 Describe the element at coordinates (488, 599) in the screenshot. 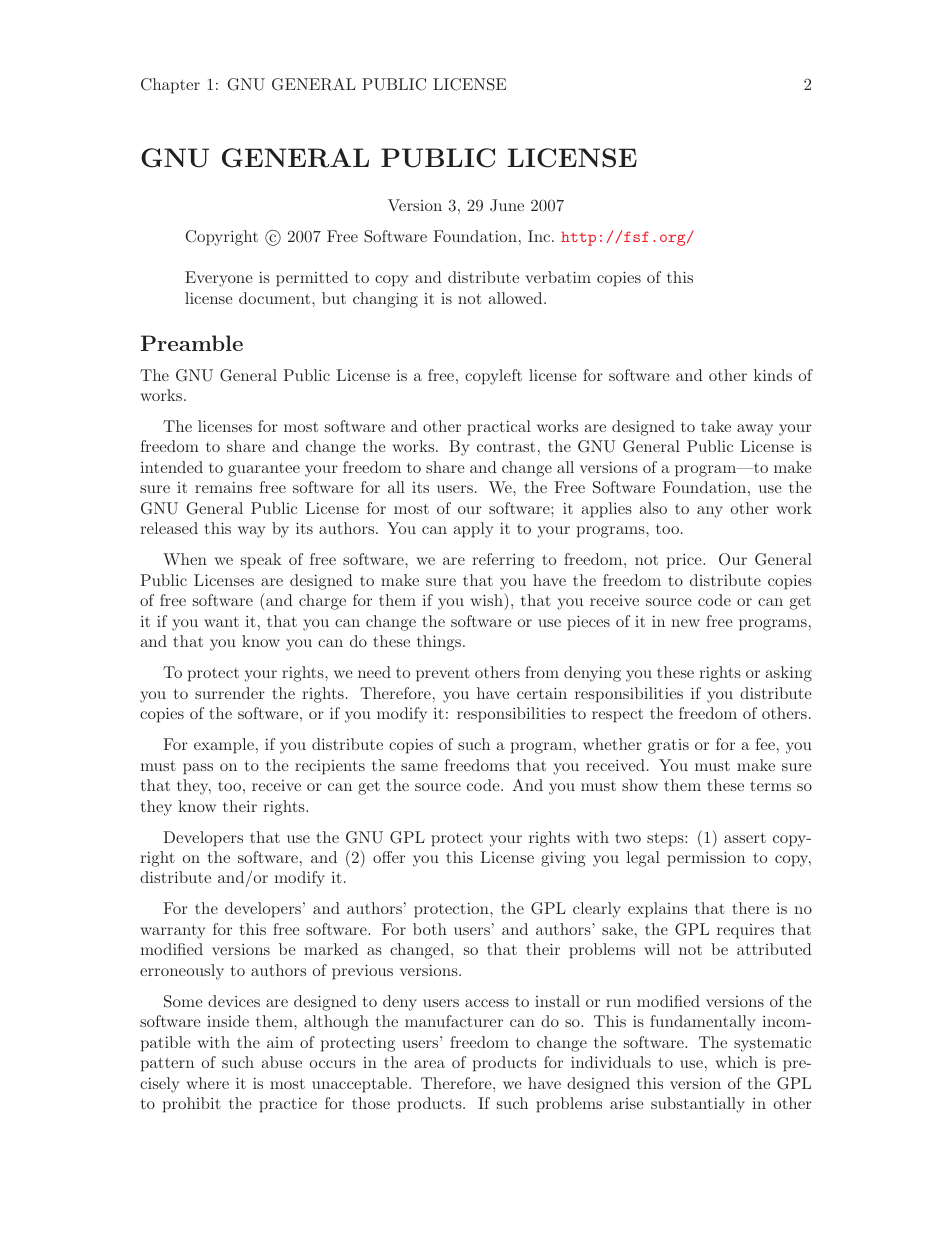

I see `wish` at that location.
